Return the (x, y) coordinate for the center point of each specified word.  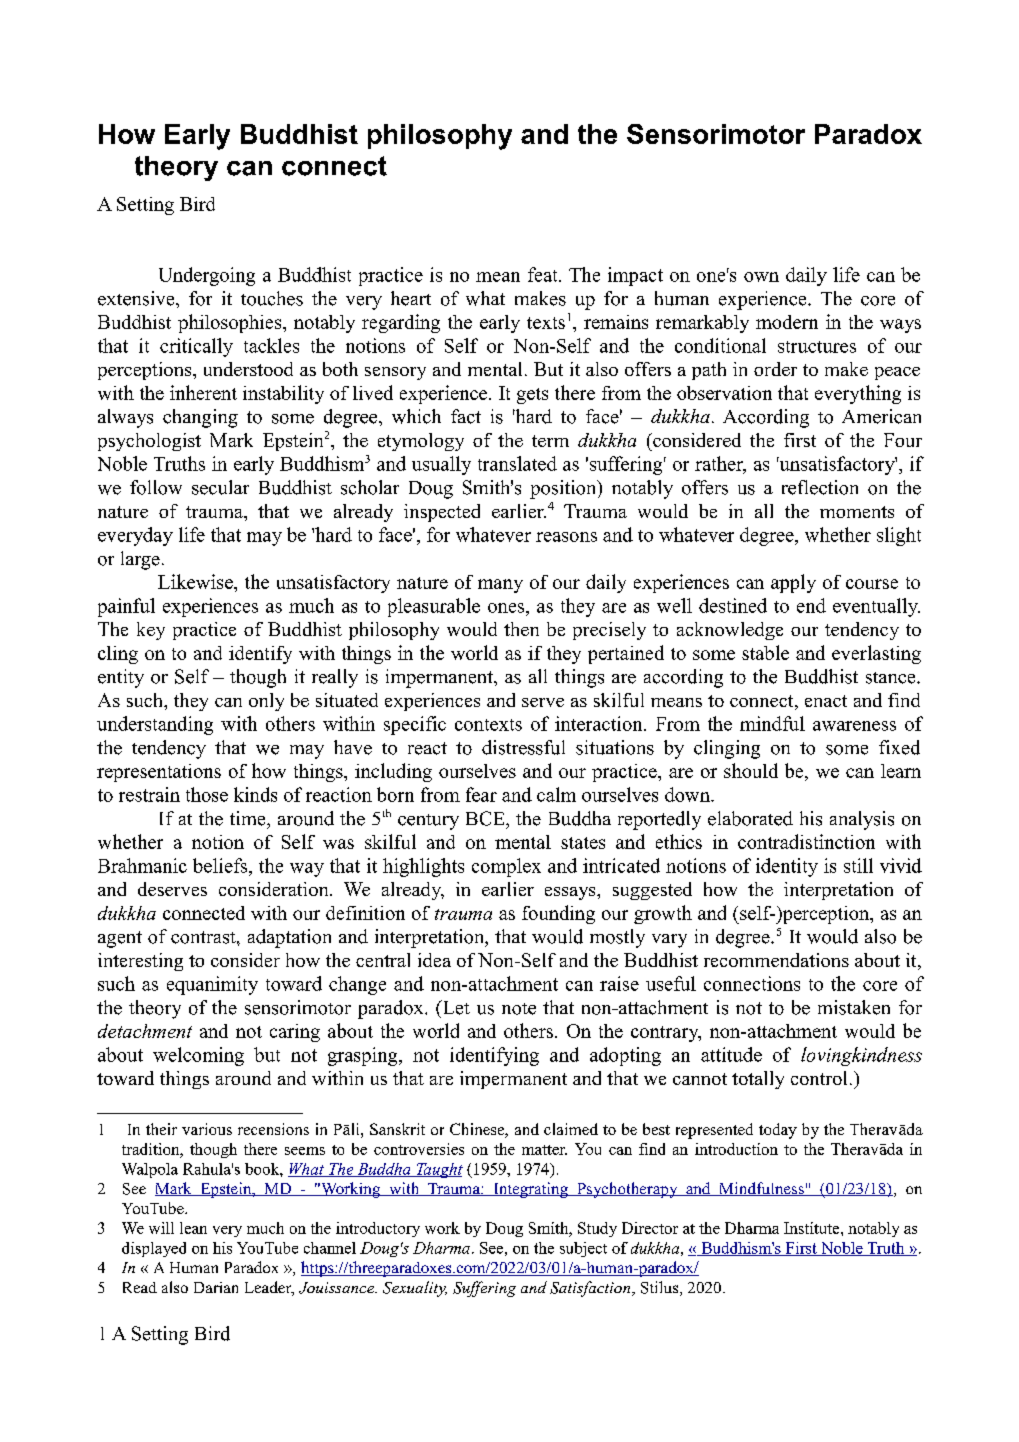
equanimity (212, 985)
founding (558, 914)
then (521, 629)
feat (544, 274)
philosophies (231, 323)
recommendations (776, 960)
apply (793, 583)
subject (583, 1249)
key (151, 631)
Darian (216, 1287)
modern (787, 322)
